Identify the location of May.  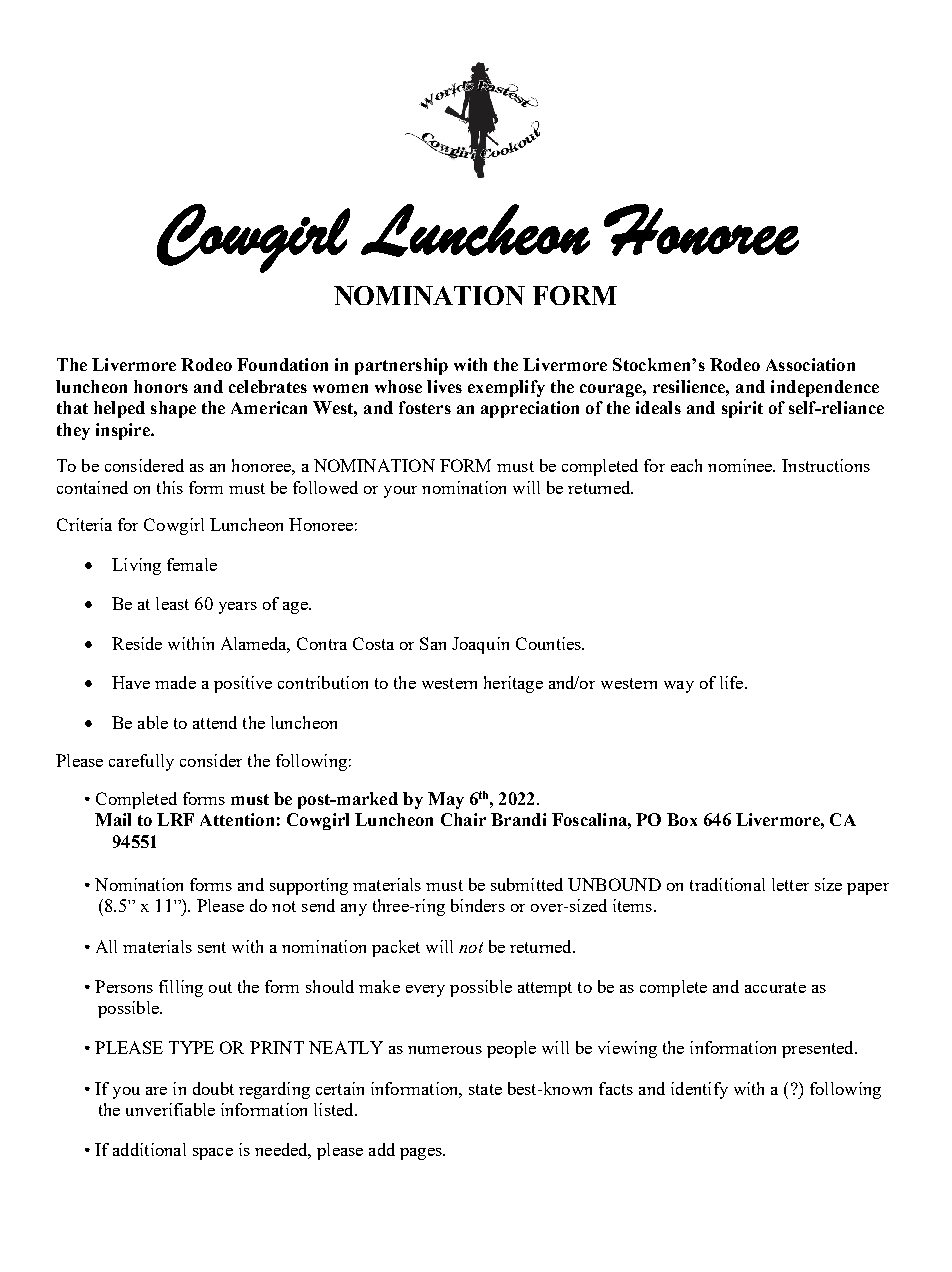
(446, 800).
